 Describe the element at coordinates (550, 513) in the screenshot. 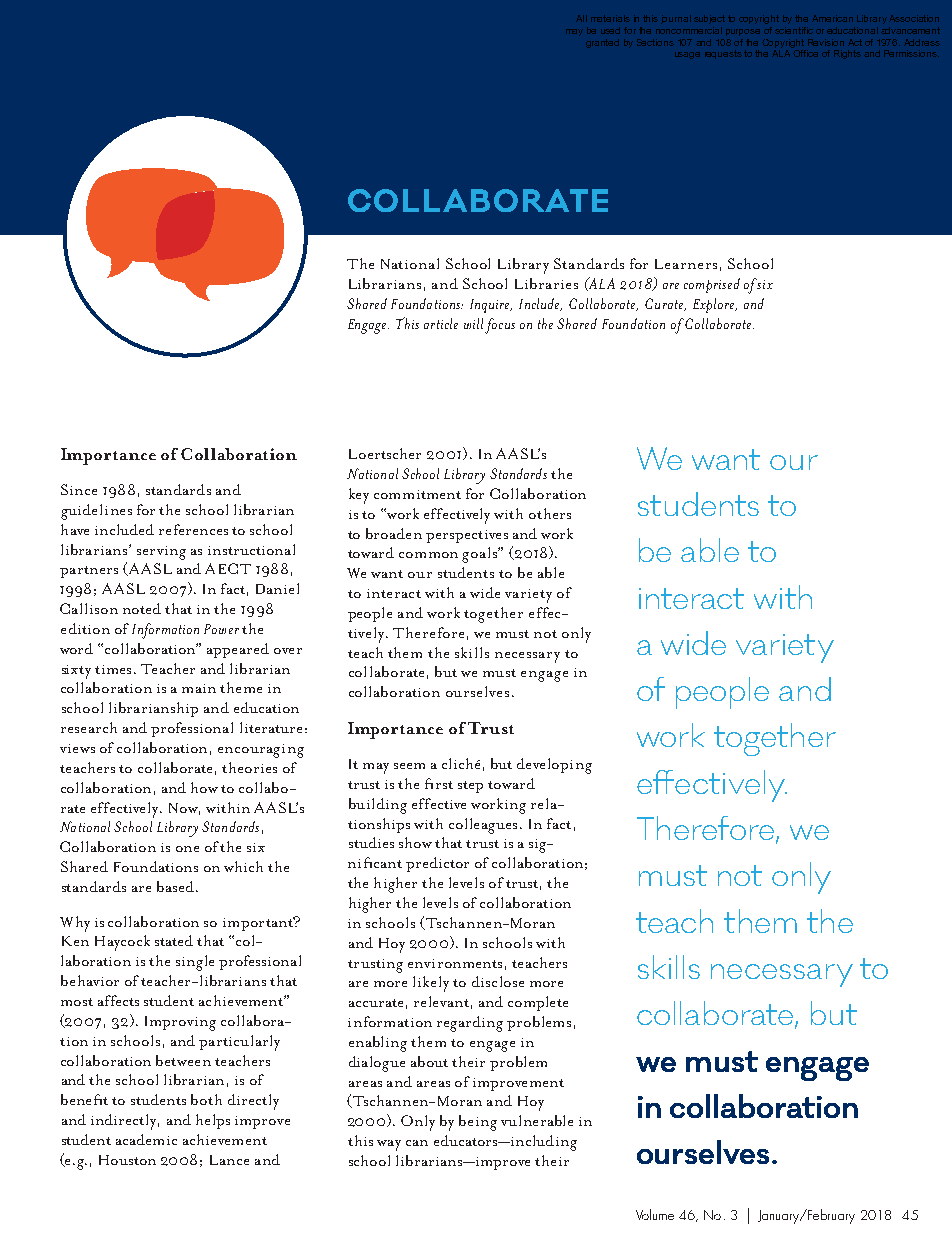

I see `others` at that location.
